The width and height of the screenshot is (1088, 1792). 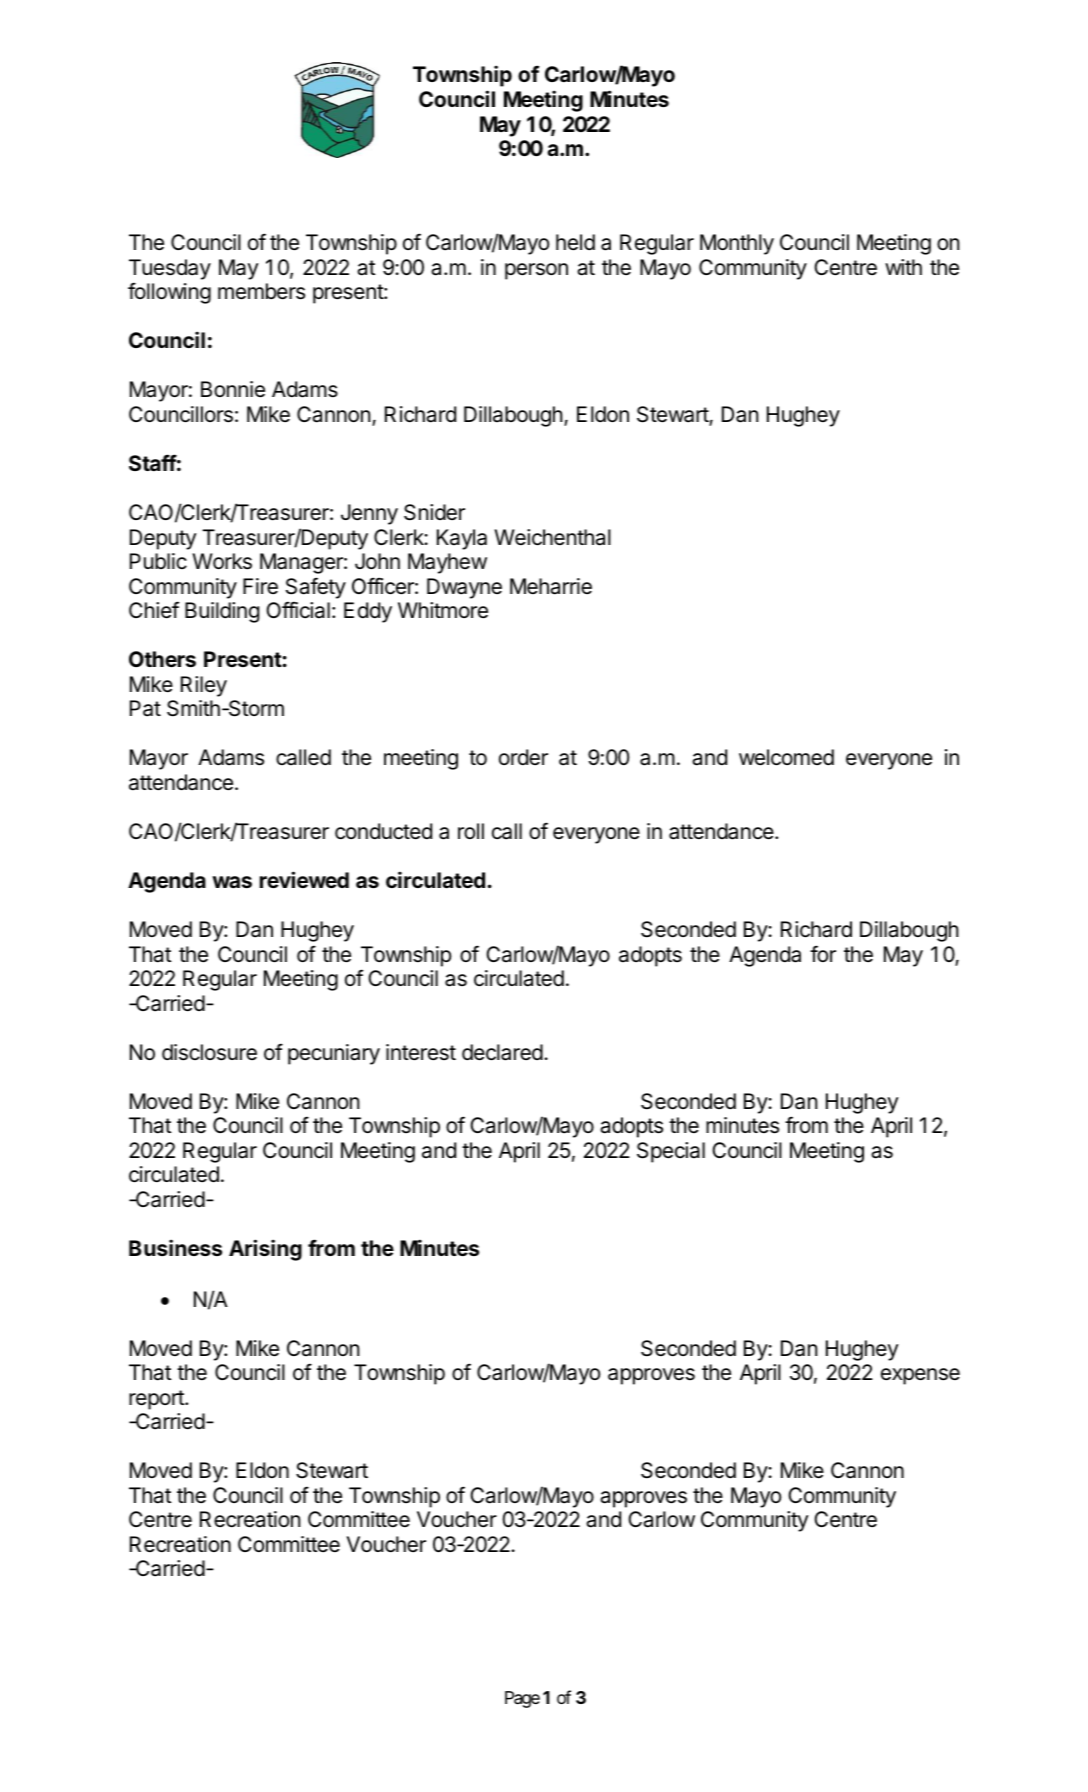 I want to click on report, so click(x=157, y=1400).
